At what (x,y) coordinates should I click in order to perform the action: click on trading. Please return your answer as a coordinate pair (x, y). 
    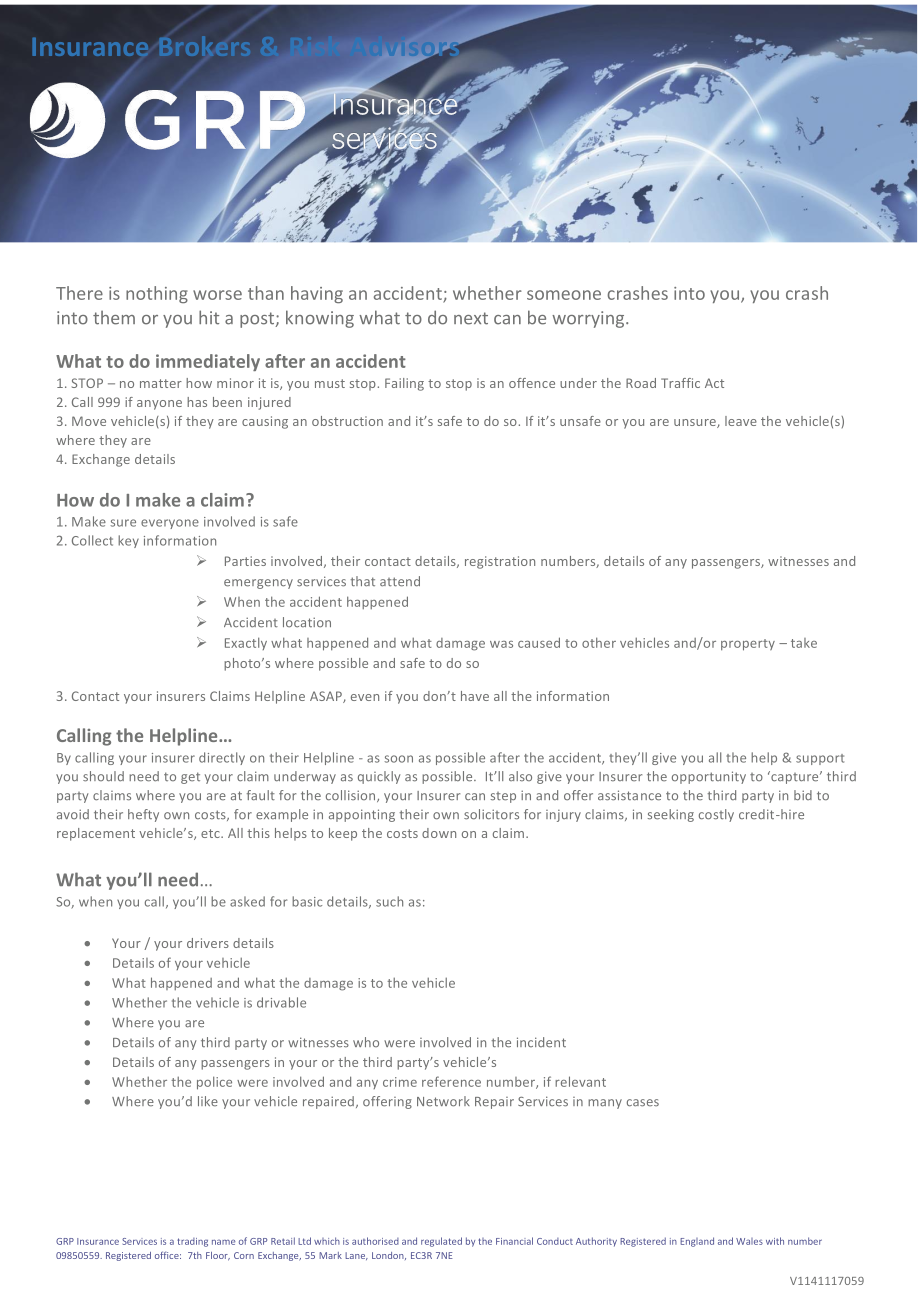
    Looking at the image, I should click on (192, 1242).
